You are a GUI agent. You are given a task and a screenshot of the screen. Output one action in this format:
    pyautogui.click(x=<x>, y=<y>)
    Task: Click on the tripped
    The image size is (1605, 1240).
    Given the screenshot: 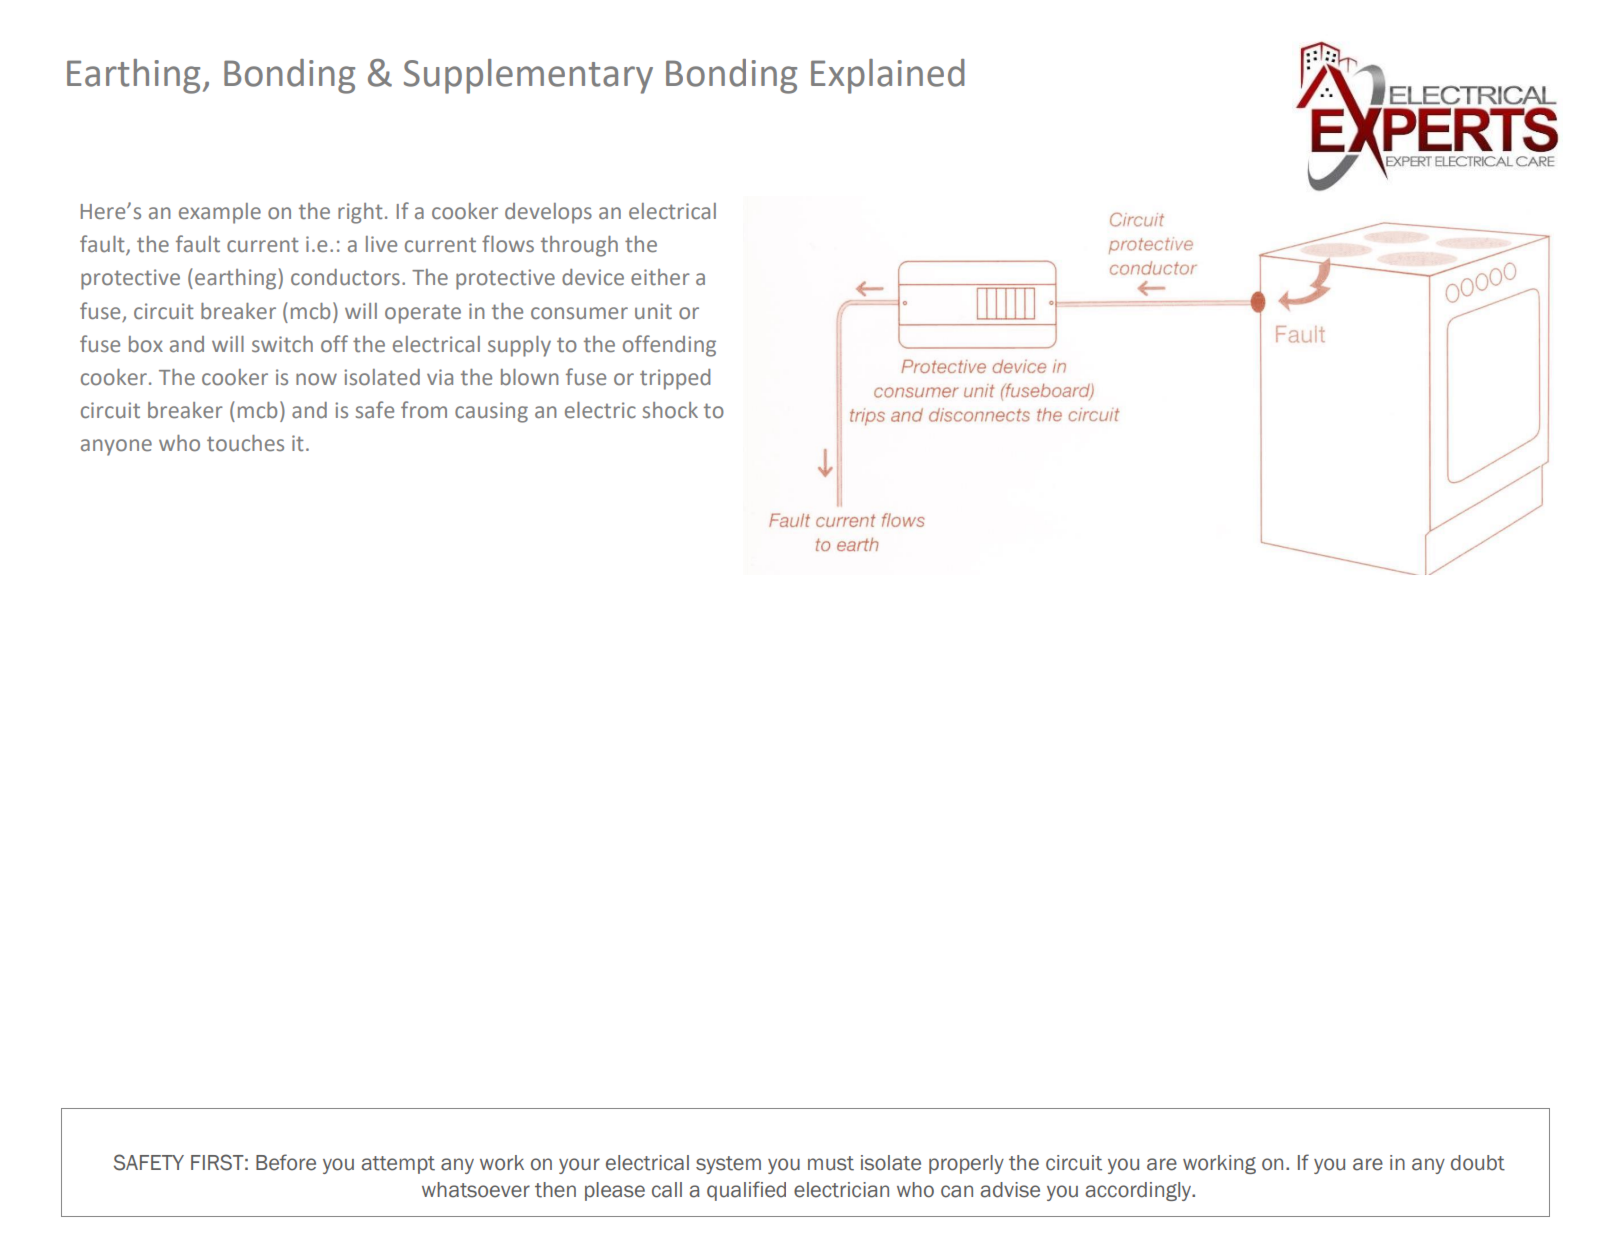 What is the action you would take?
    pyautogui.click(x=675, y=379)
